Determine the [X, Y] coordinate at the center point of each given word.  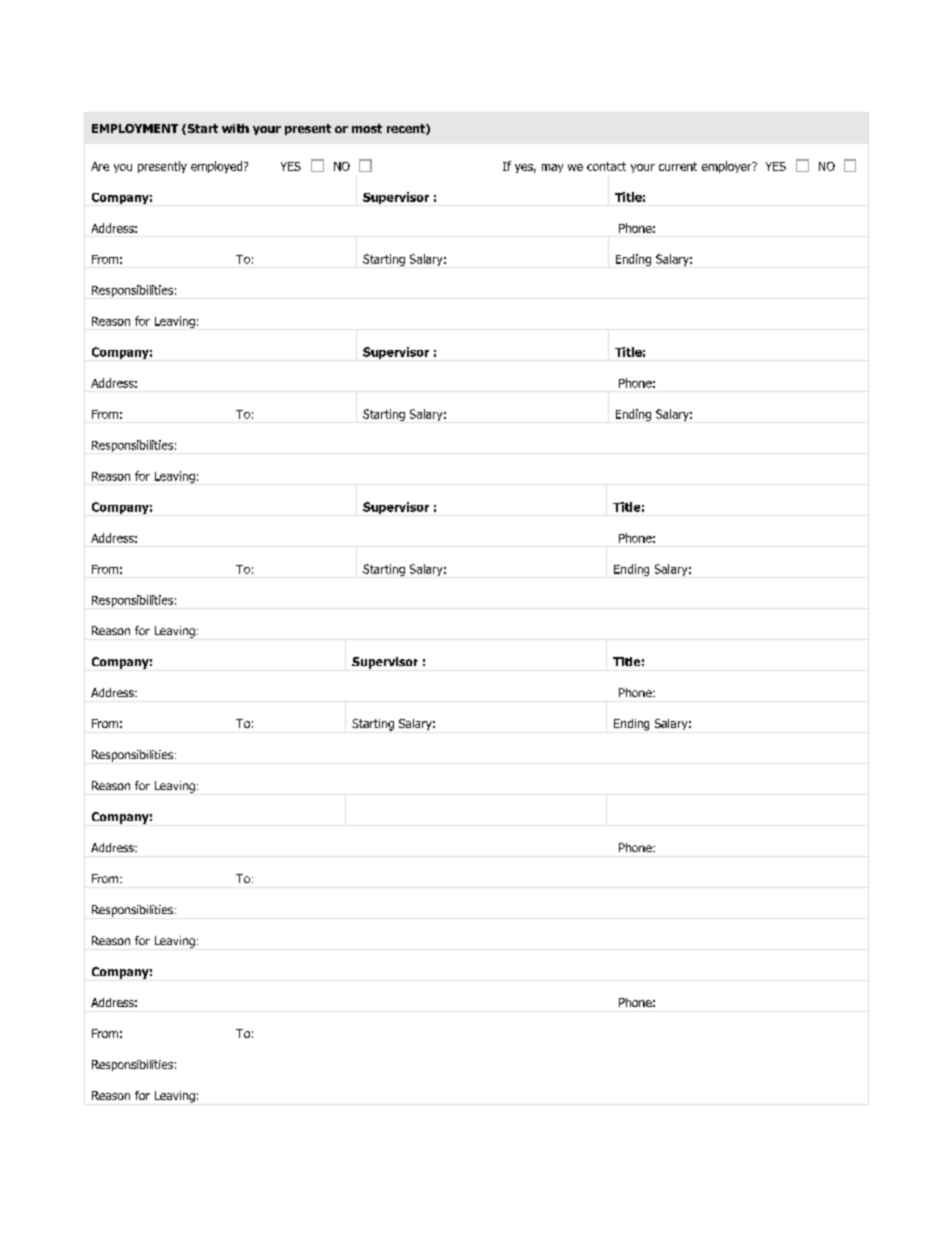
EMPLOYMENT [135, 128]
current [678, 166]
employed [218, 167]
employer [728, 167]
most [367, 128]
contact [606, 166]
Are [100, 166]
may [552, 168]
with [235, 128]
